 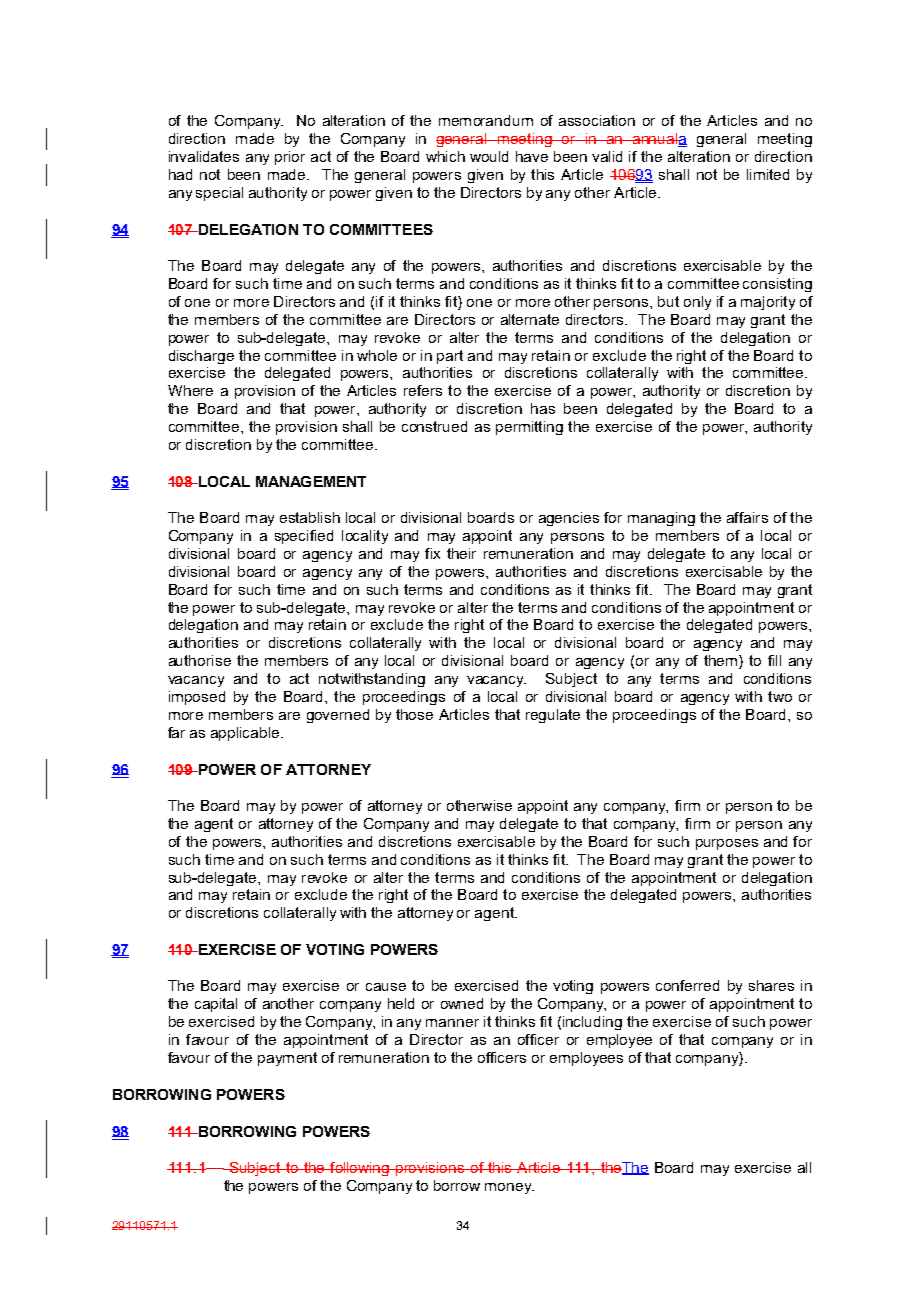 I want to click on Where, so click(x=190, y=390).
